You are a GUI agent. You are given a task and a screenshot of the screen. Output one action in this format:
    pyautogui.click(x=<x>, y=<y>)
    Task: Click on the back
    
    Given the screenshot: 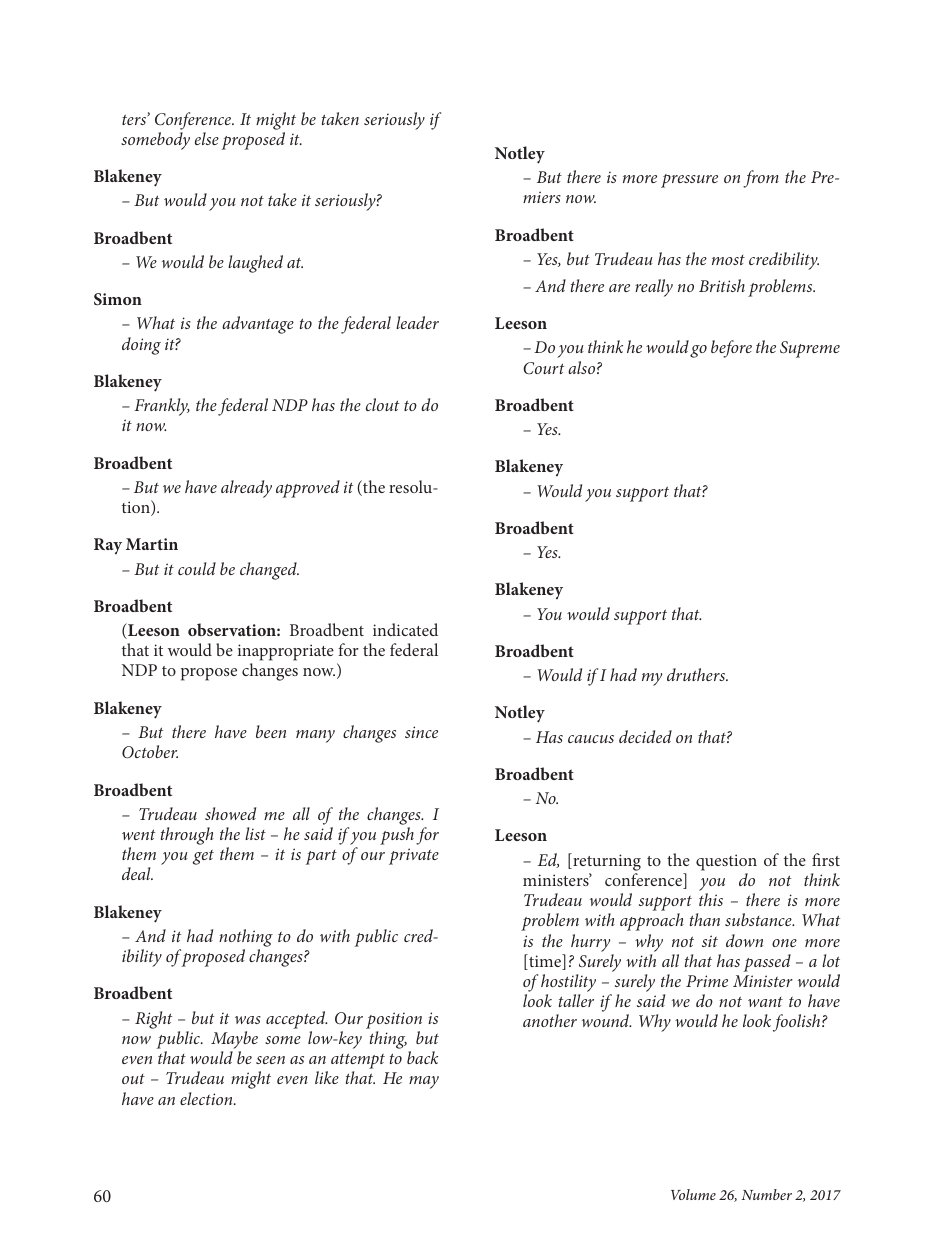 What is the action you would take?
    pyautogui.click(x=422, y=1057)
